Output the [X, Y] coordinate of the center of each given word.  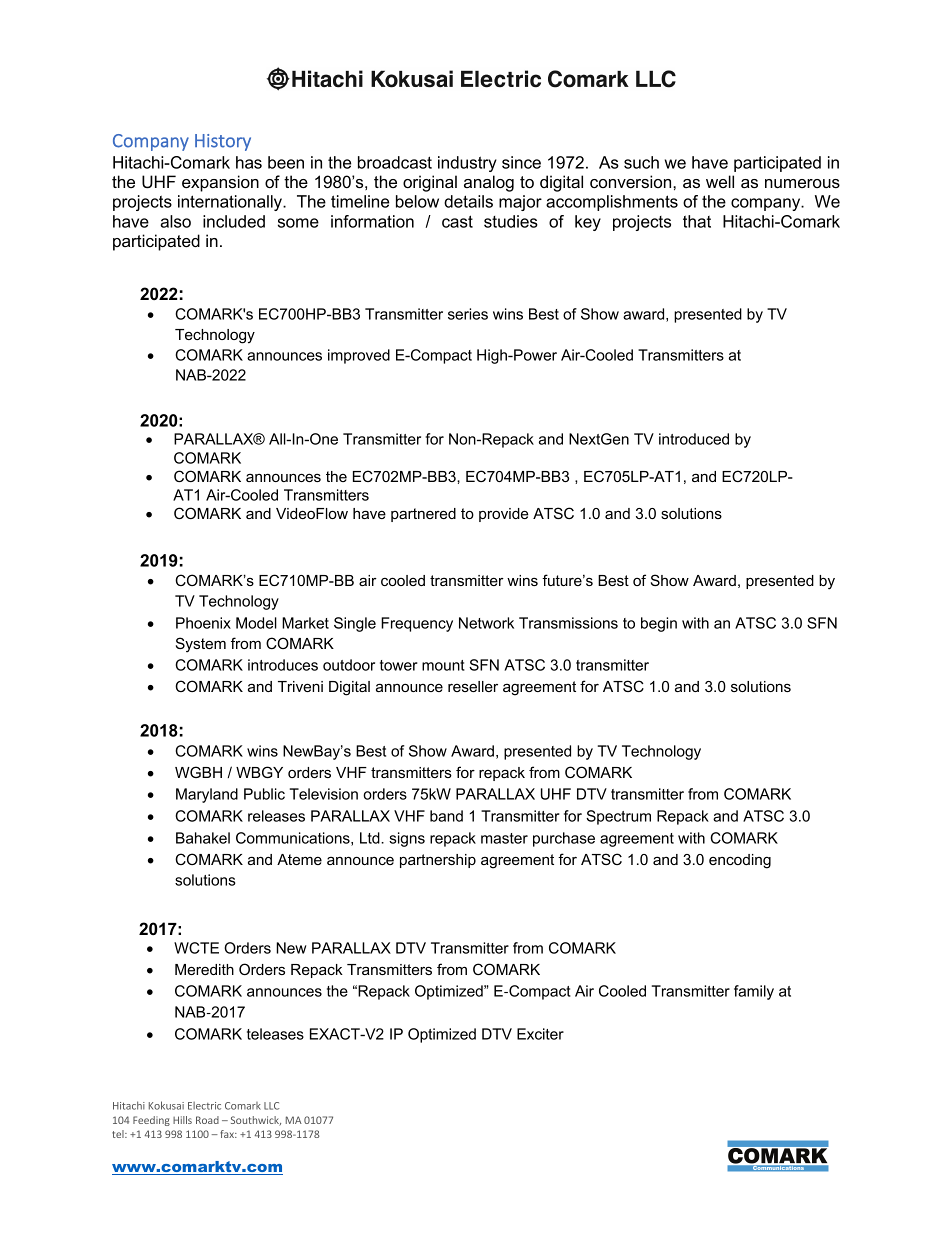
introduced [694, 439]
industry [467, 164]
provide [504, 515]
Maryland [207, 795]
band [446, 816]
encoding [740, 861]
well [720, 181]
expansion [220, 183]
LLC [271, 1106]
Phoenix [203, 623]
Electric [204, 1106]
